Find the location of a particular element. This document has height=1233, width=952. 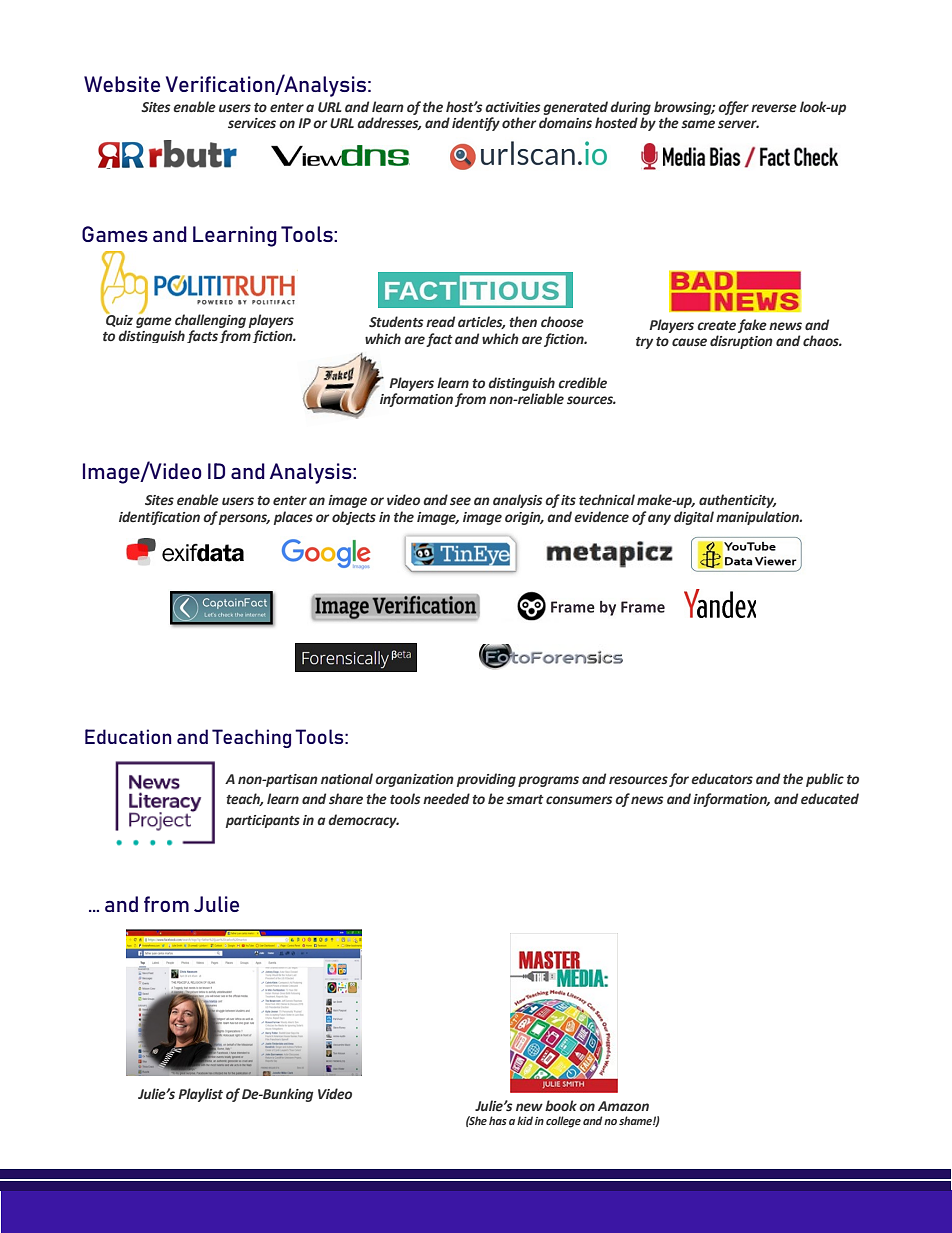

has is located at coordinates (498, 1120).
